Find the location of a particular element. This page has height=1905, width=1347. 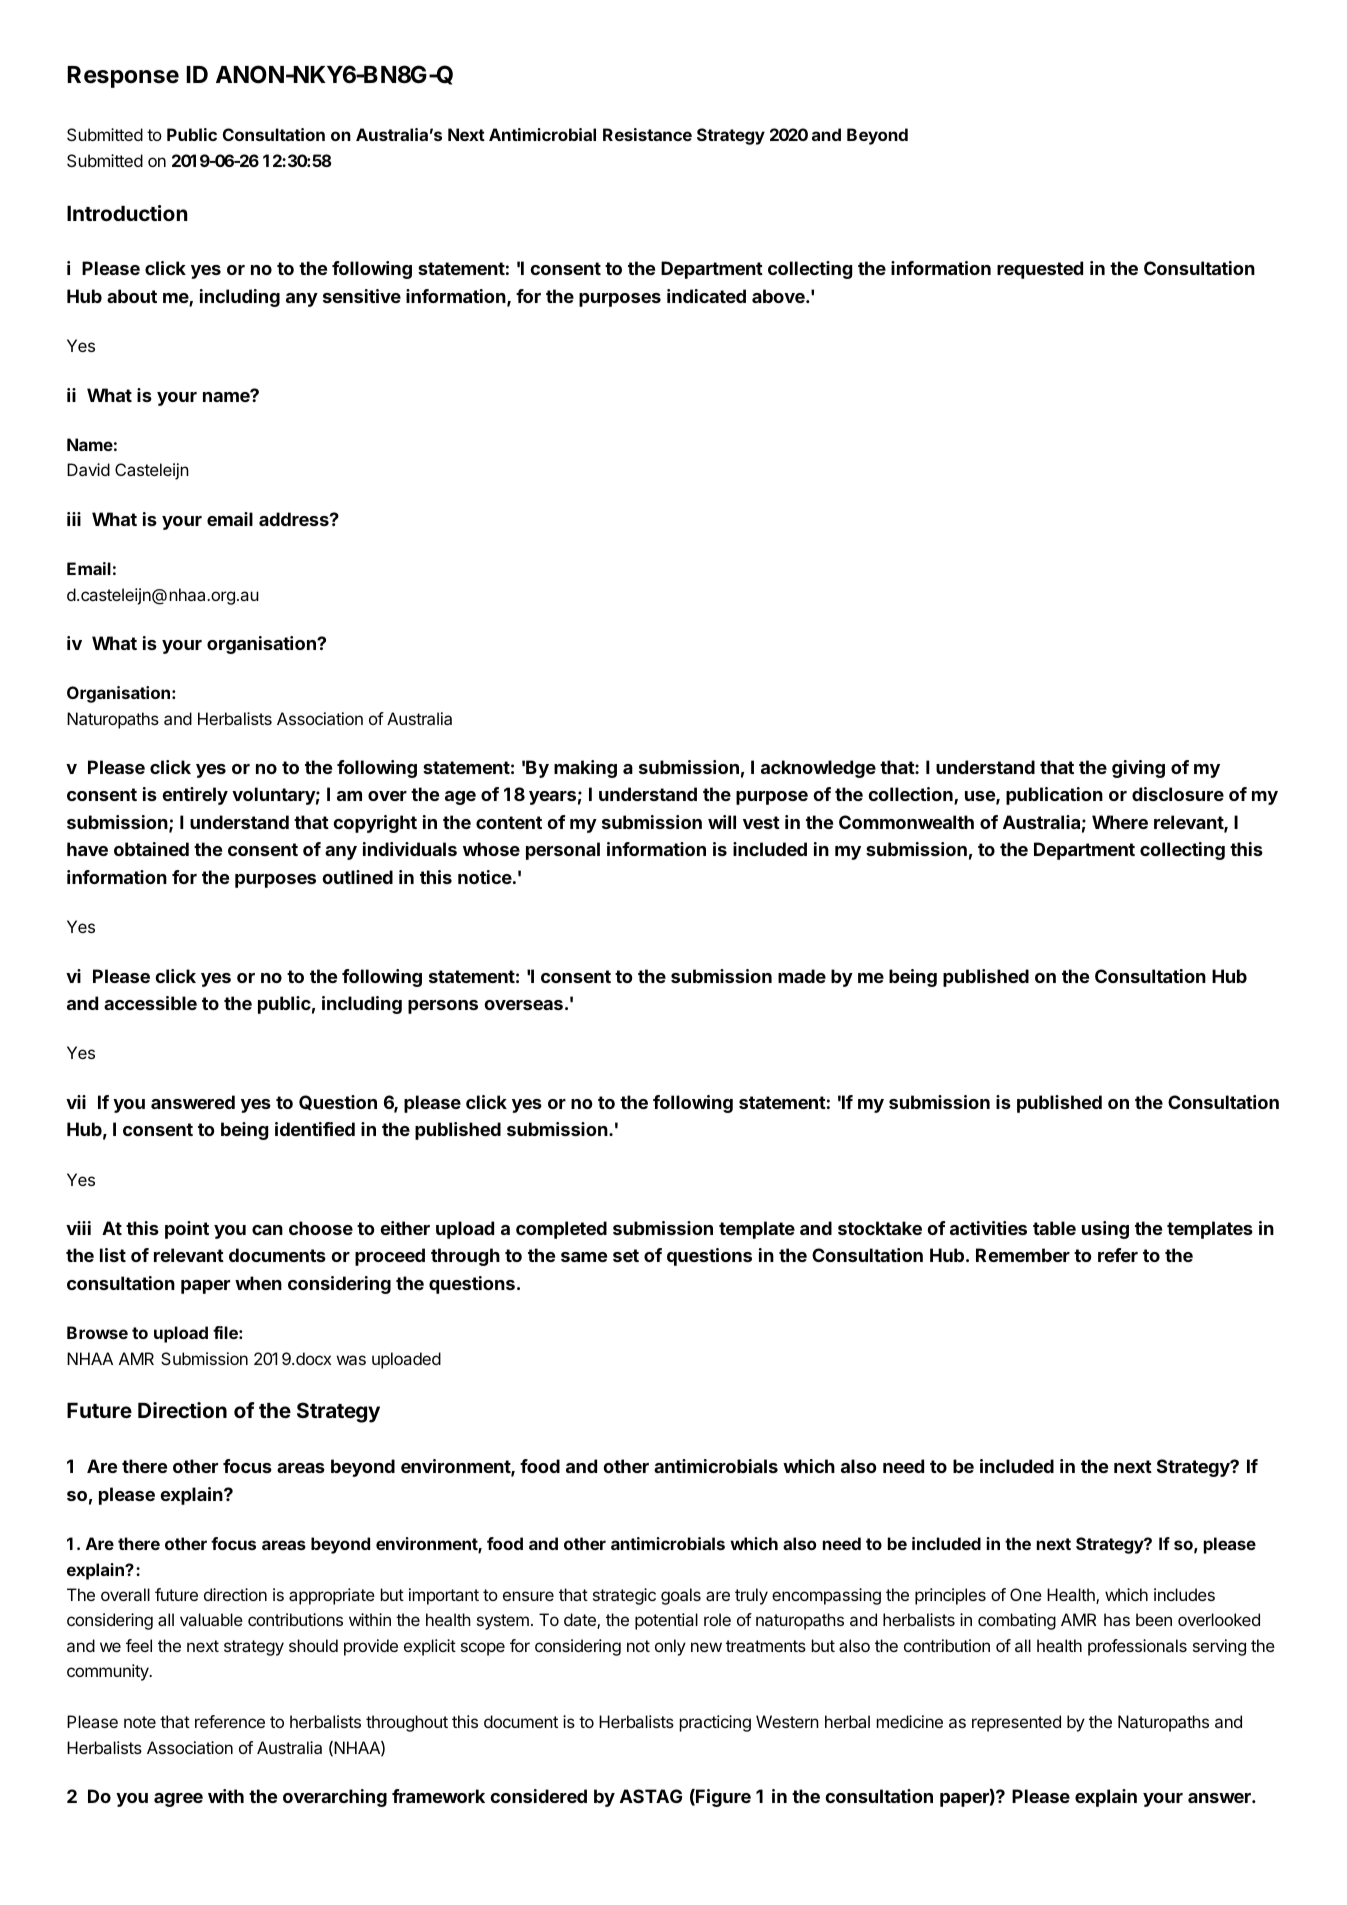

Response is located at coordinates (123, 77).
